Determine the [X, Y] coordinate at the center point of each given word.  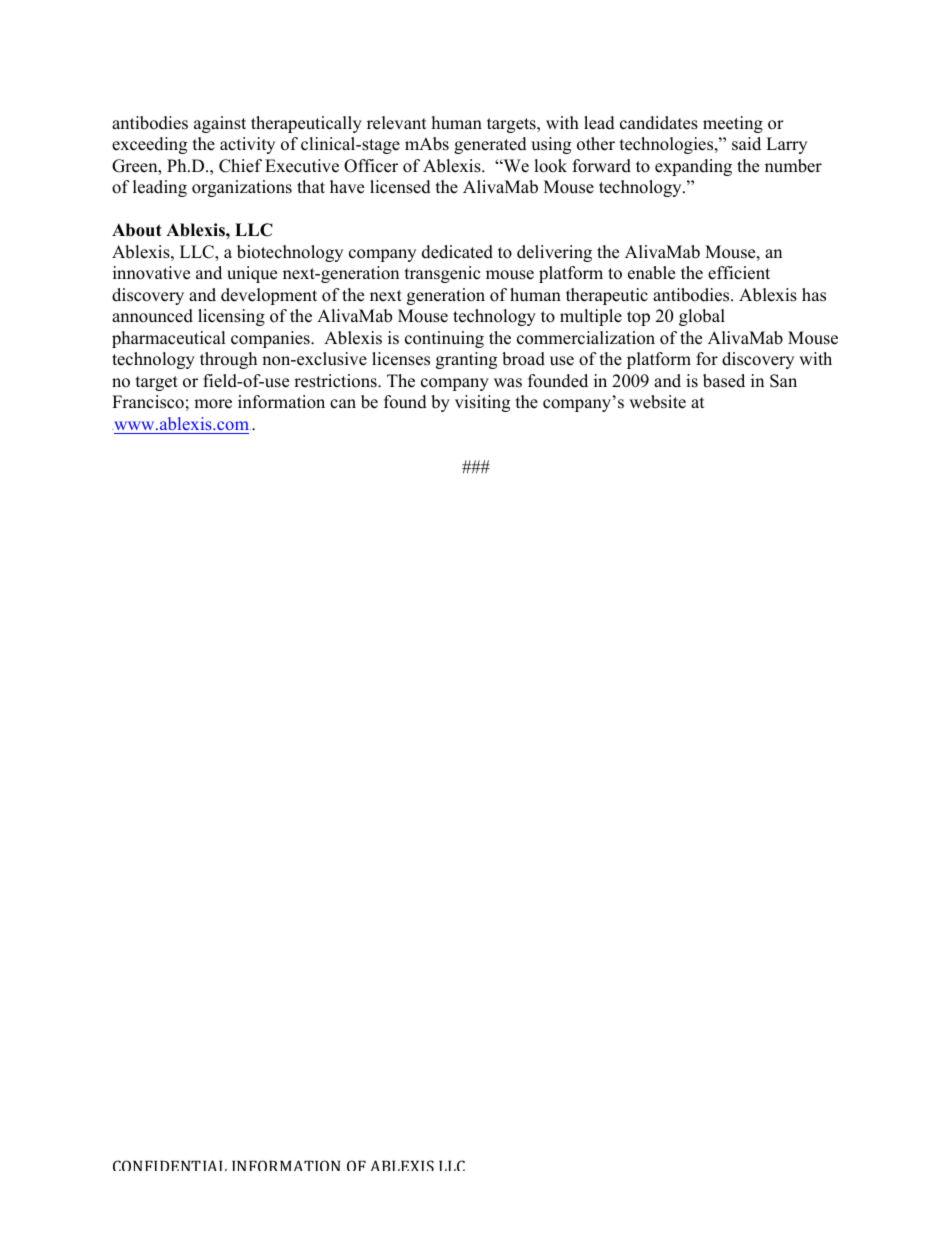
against [220, 124]
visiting [482, 403]
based [724, 381]
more [213, 404]
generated [490, 145]
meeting [733, 124]
